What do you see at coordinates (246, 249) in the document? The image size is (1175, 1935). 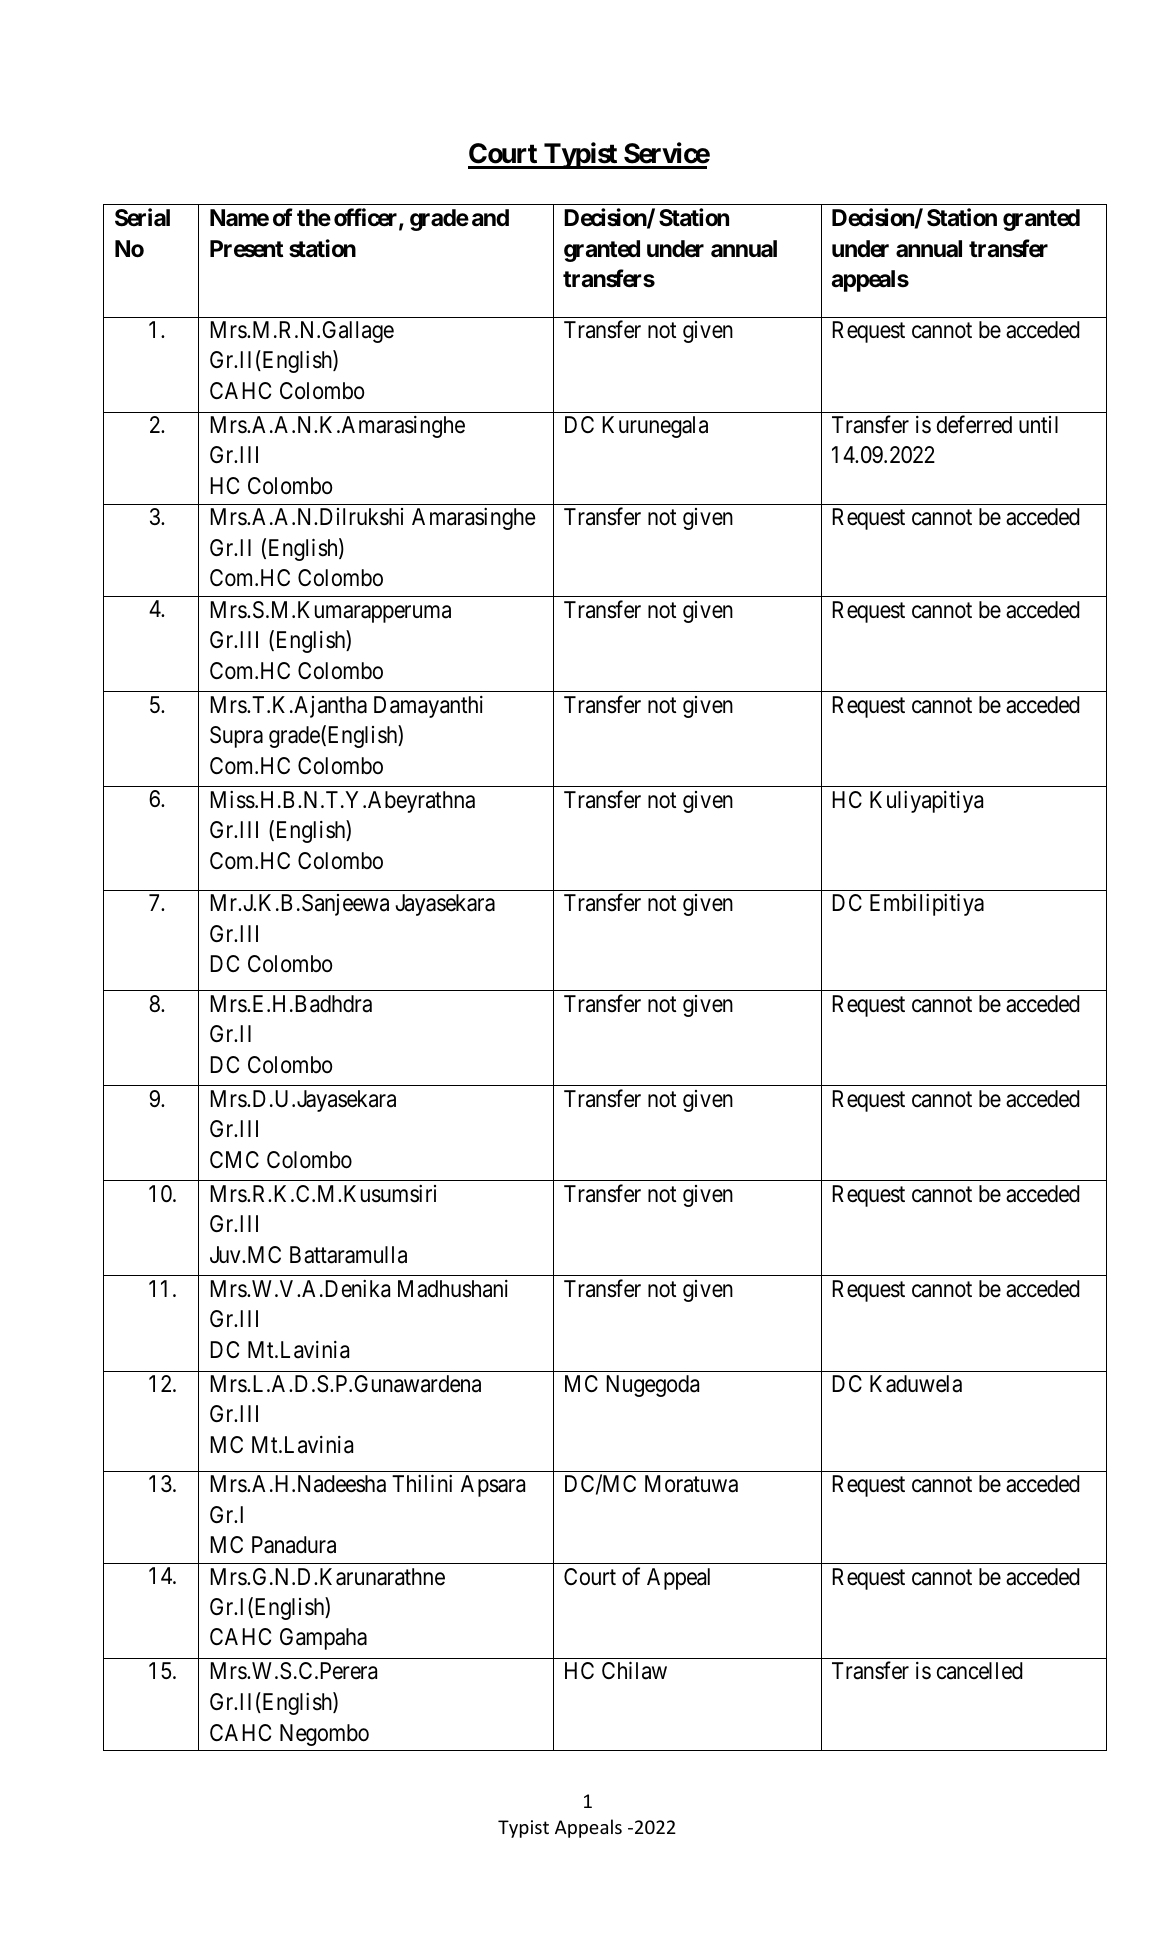 I see `Present` at bounding box center [246, 249].
